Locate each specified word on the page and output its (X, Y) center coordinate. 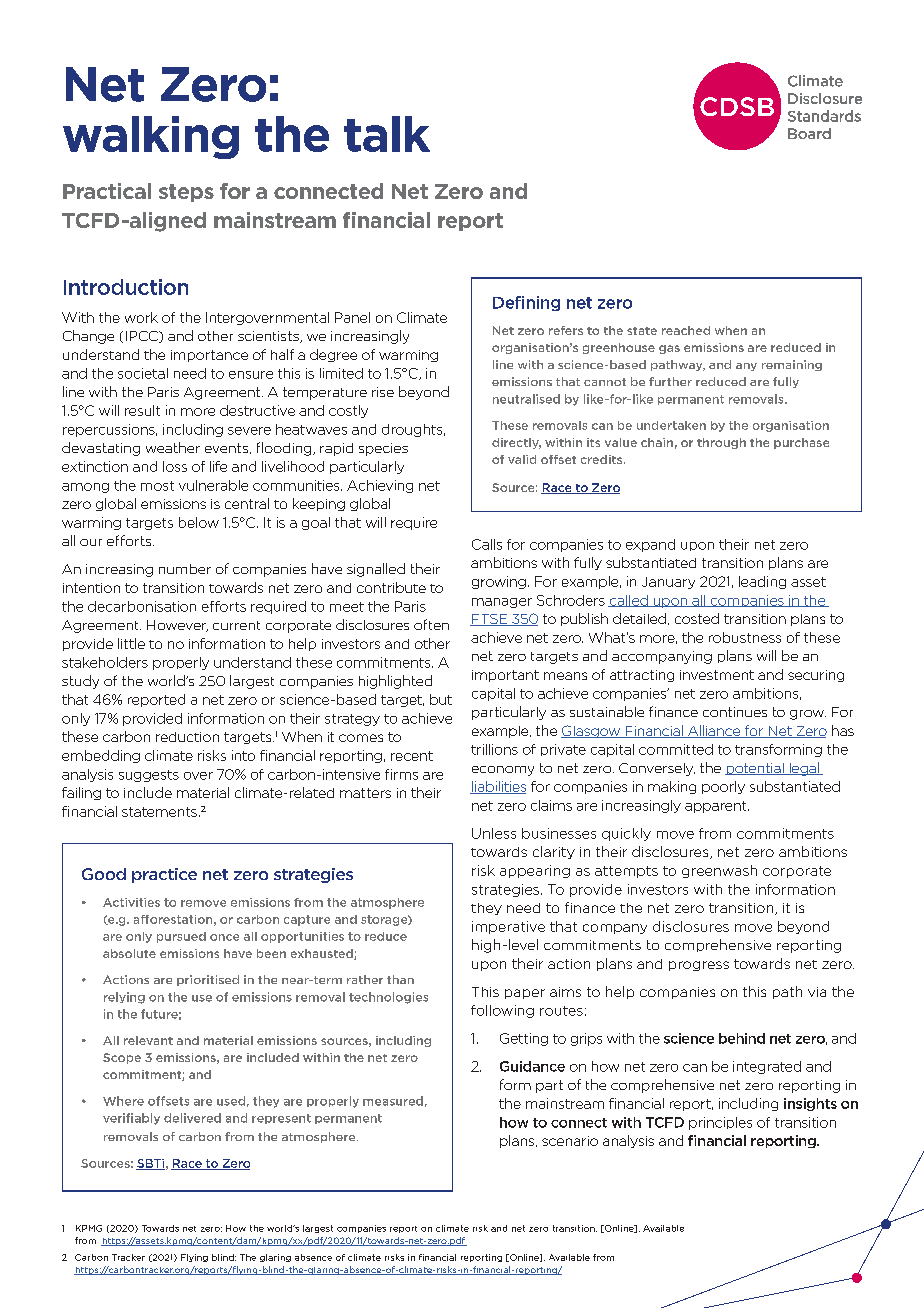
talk (387, 134)
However (177, 626)
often (431, 624)
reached (686, 330)
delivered (192, 1118)
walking (151, 137)
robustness (745, 637)
